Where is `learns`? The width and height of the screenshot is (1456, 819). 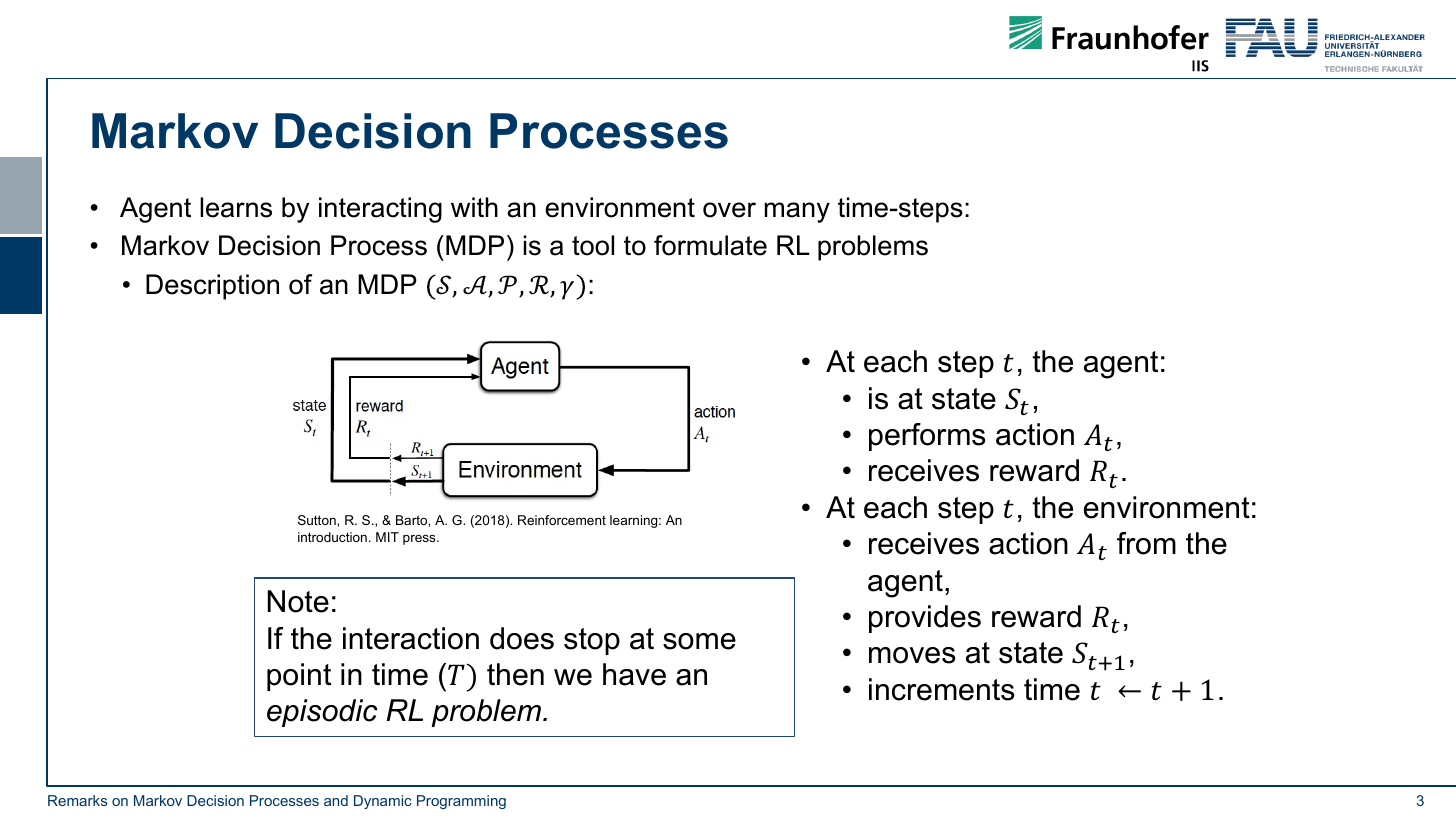 learns is located at coordinates (236, 207).
